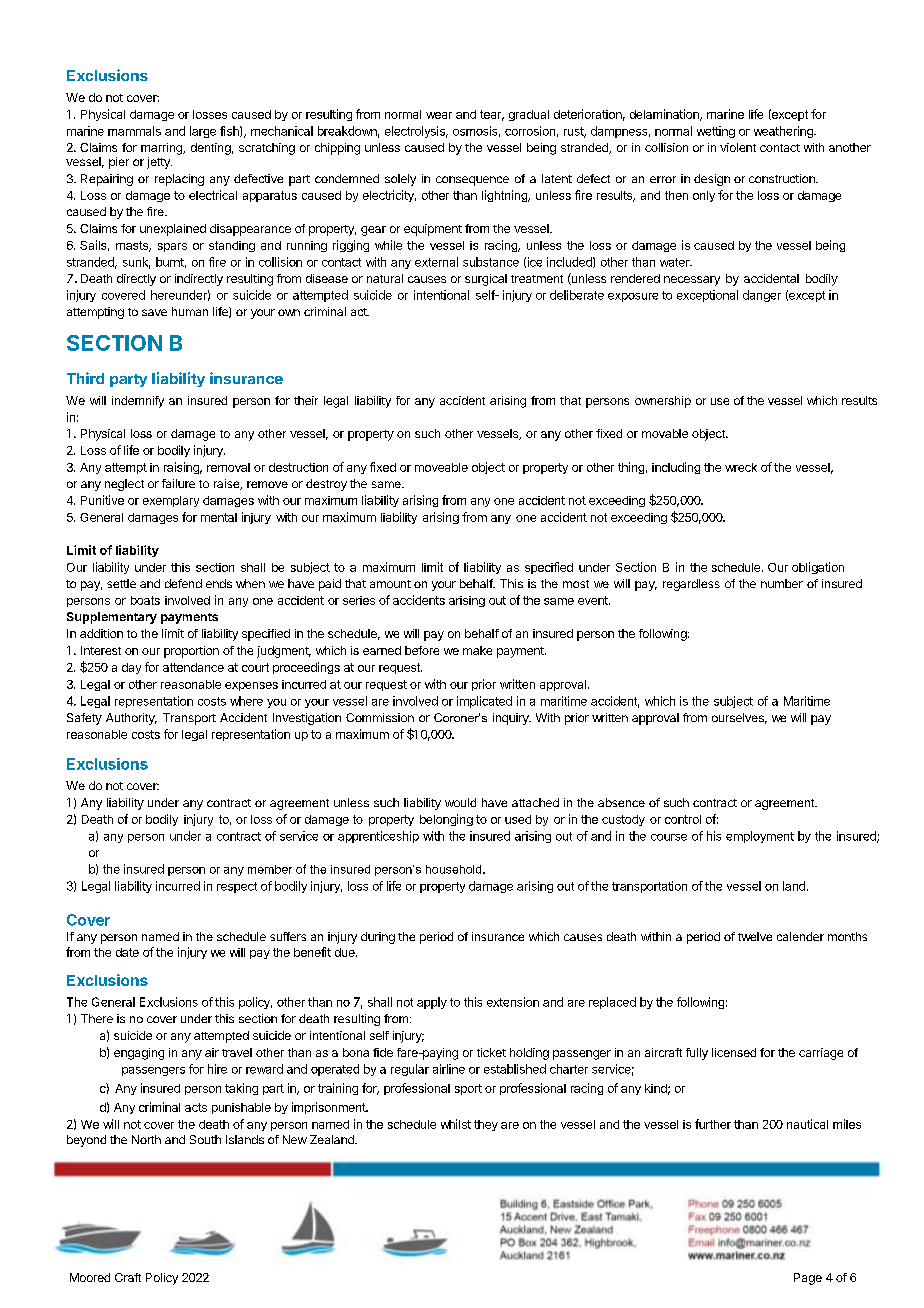 Image resolution: width=924 pixels, height=1308 pixels. What do you see at coordinates (484, 702) in the page?
I see `implicated` at bounding box center [484, 702].
